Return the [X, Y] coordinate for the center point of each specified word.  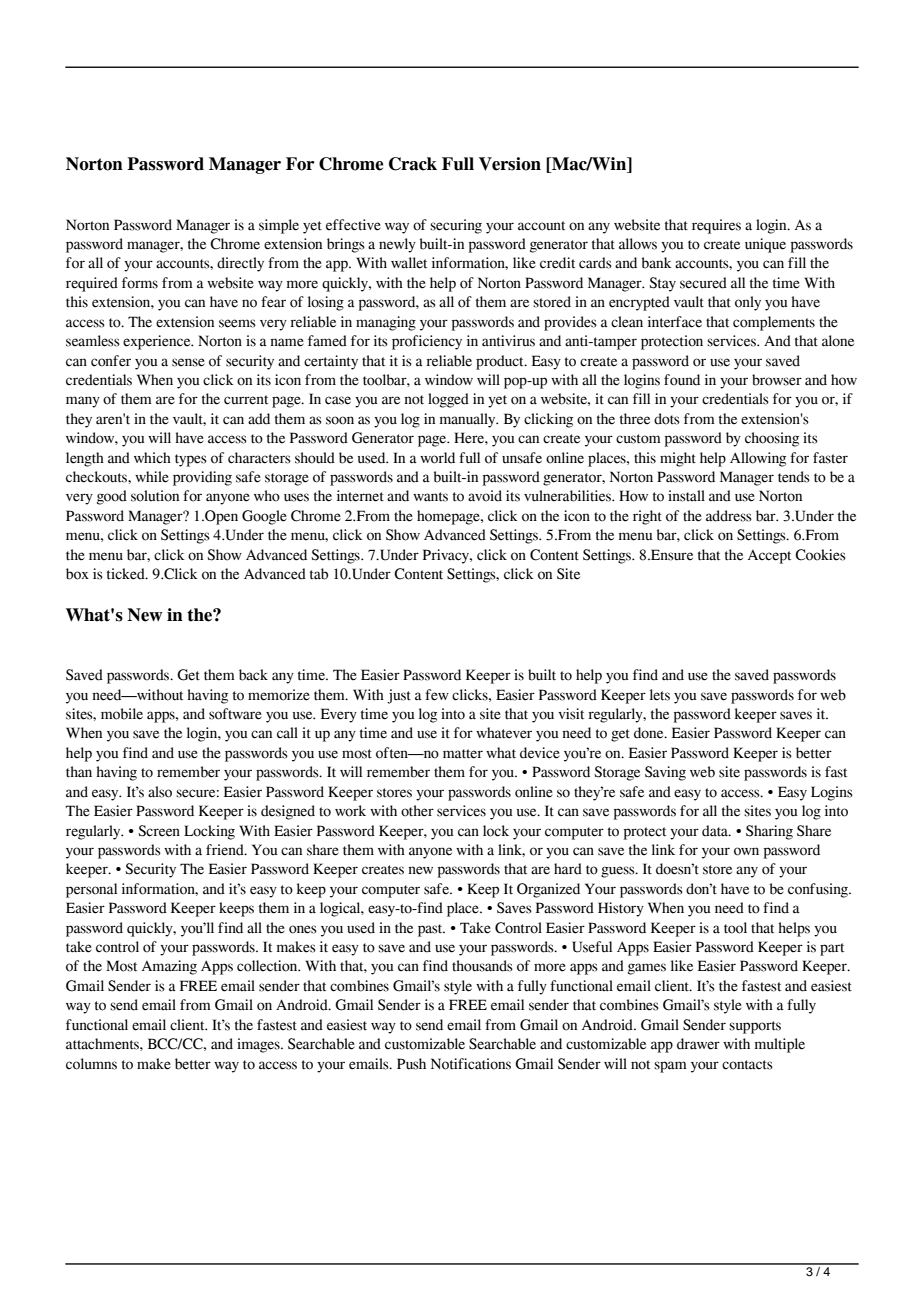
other [417, 811]
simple [279, 226]
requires [716, 226]
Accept [769, 557]
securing [456, 226]
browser [777, 380]
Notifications [471, 1064]
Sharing [769, 832]
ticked [127, 574]
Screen [159, 831]
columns [91, 1064]
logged [448, 400]
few [437, 695]
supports [755, 1027]
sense [188, 362]
